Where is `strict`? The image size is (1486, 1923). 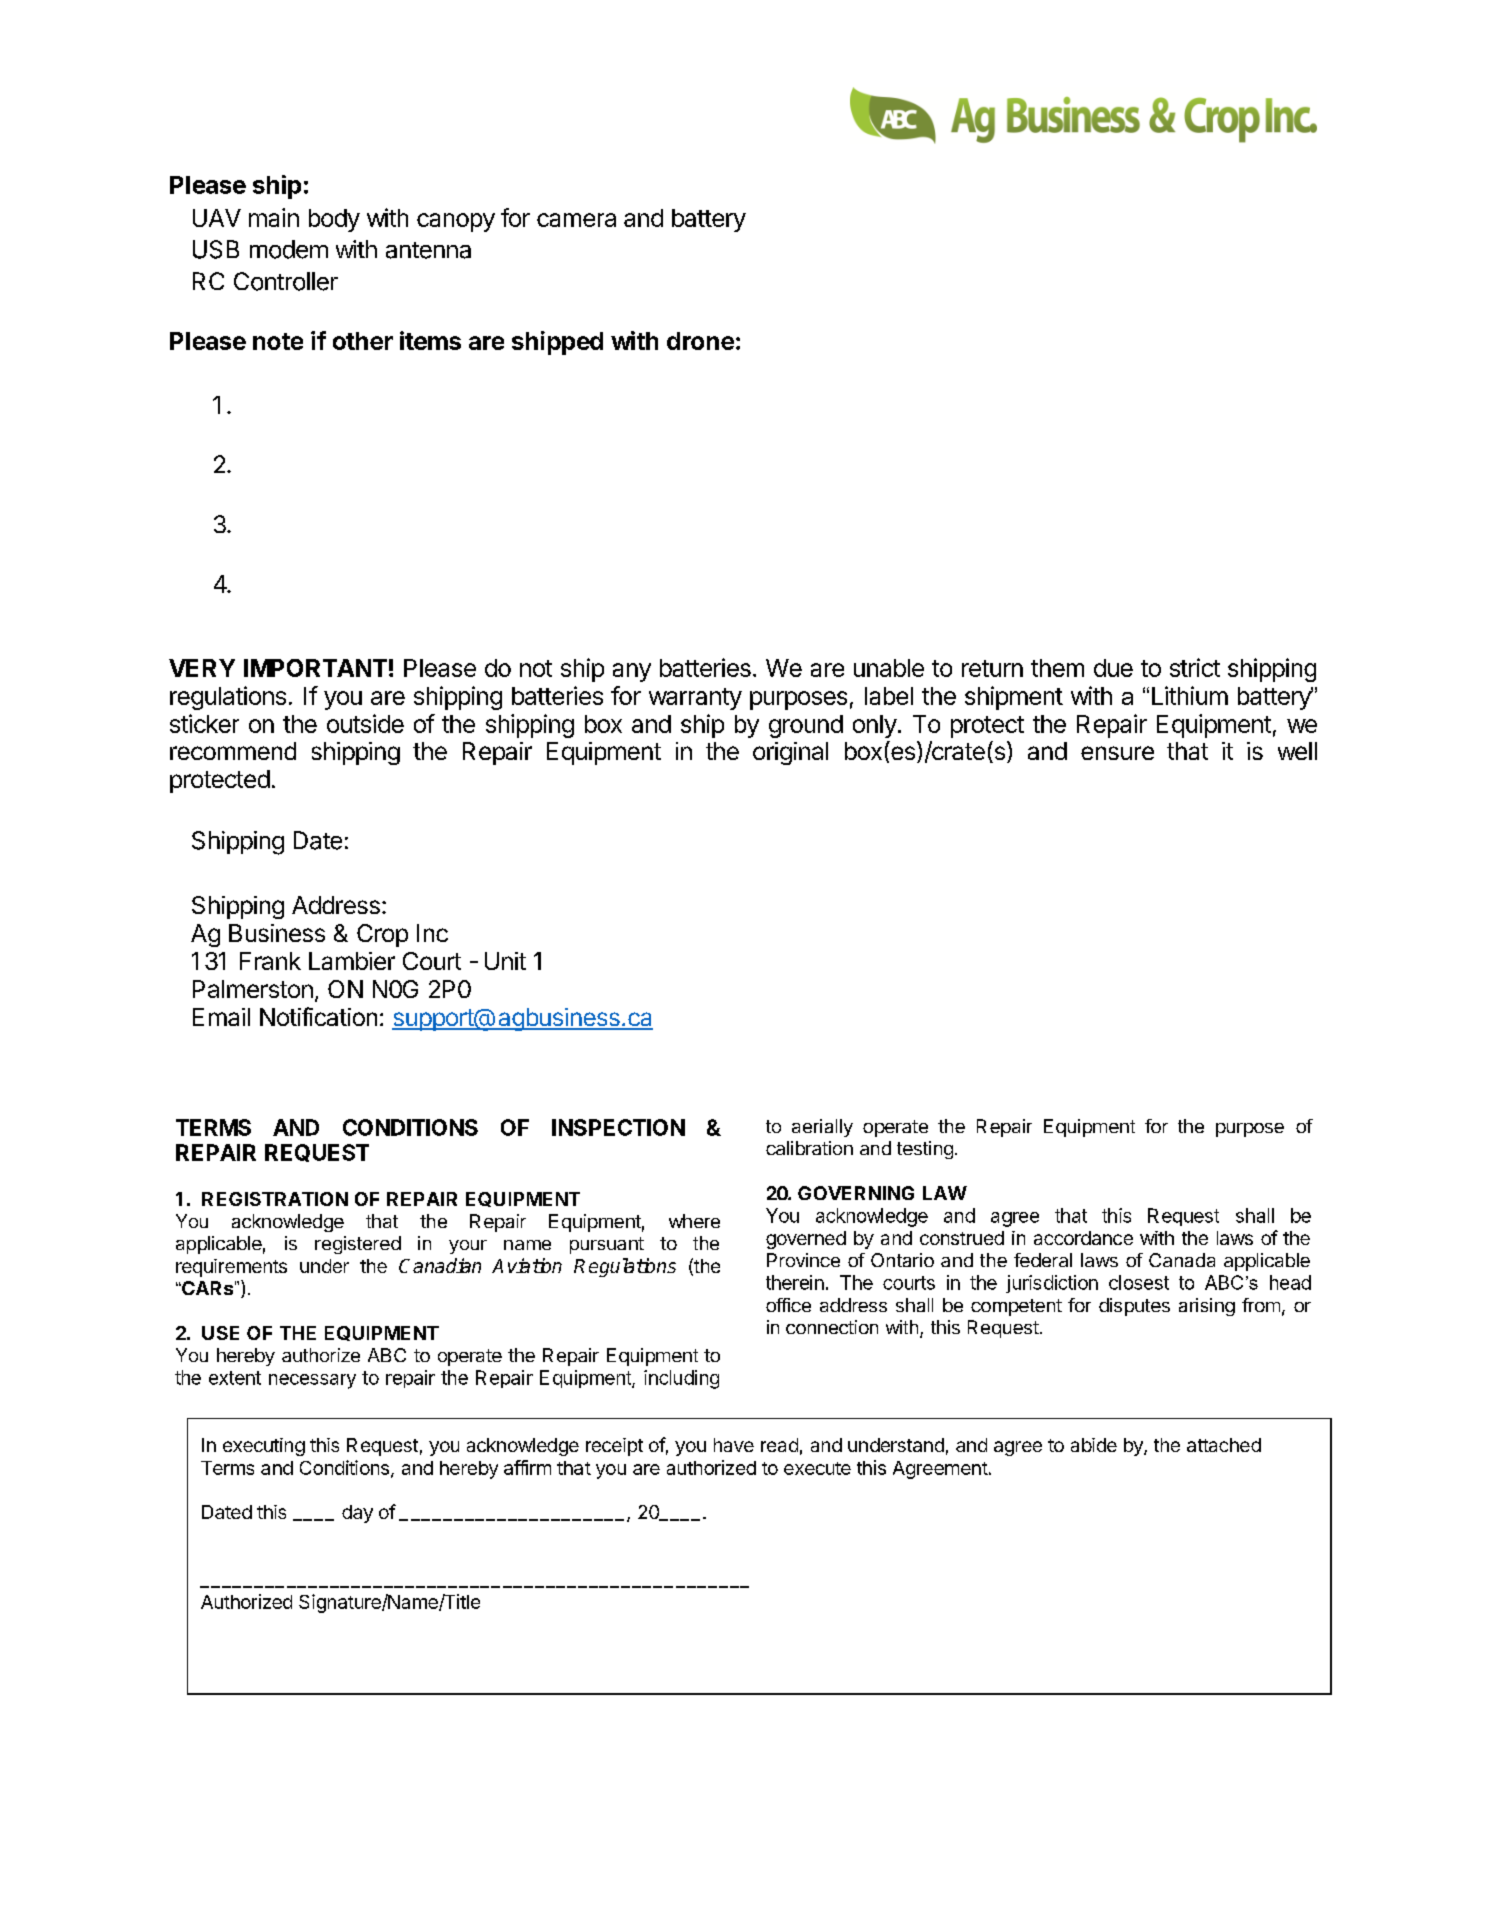
strict is located at coordinates (1195, 667).
